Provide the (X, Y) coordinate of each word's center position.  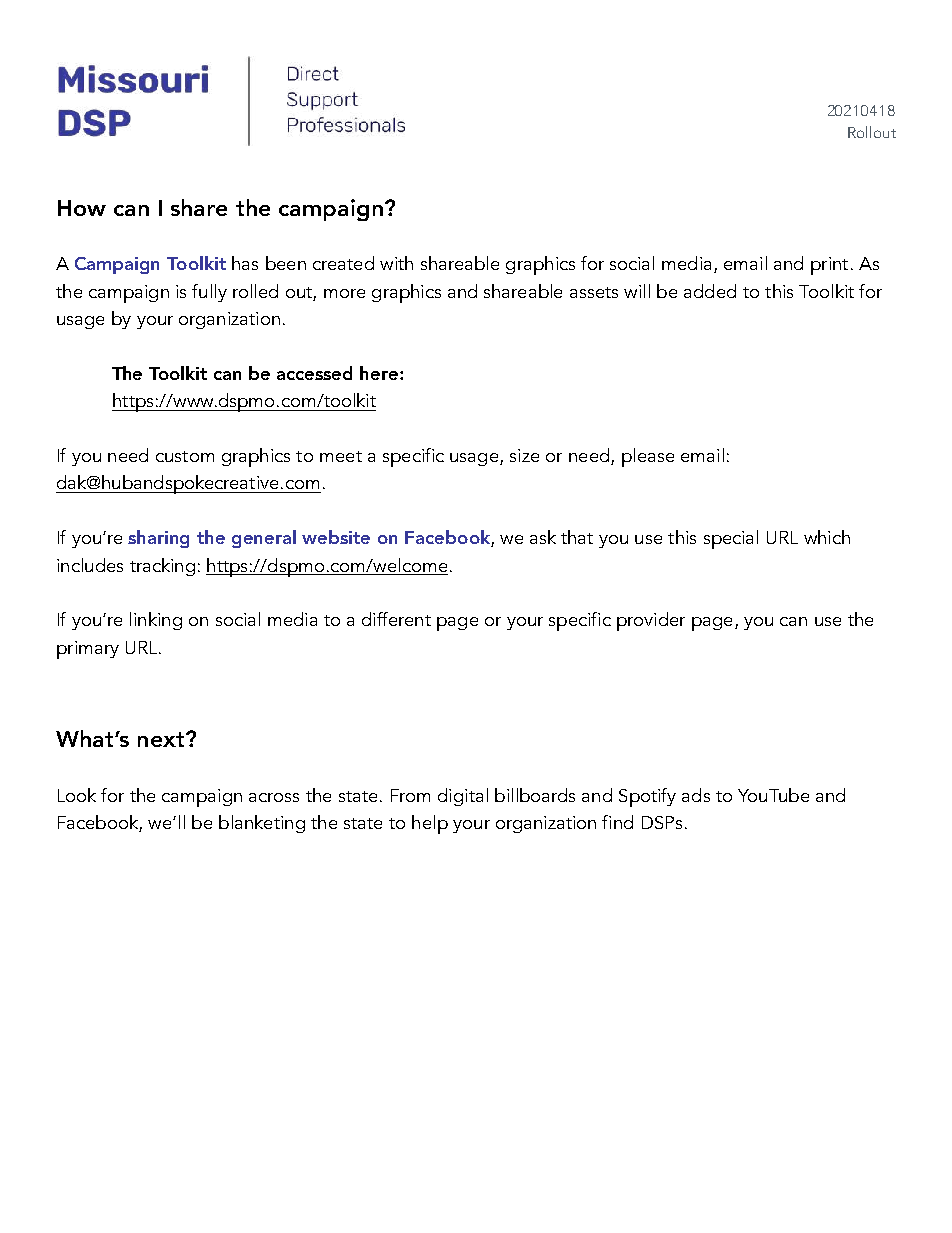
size (524, 455)
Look (77, 795)
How (82, 208)
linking (156, 621)
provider (651, 621)
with (396, 263)
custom (185, 456)
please (648, 457)
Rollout (872, 132)
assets (594, 292)
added (710, 291)
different (396, 619)
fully (209, 293)
